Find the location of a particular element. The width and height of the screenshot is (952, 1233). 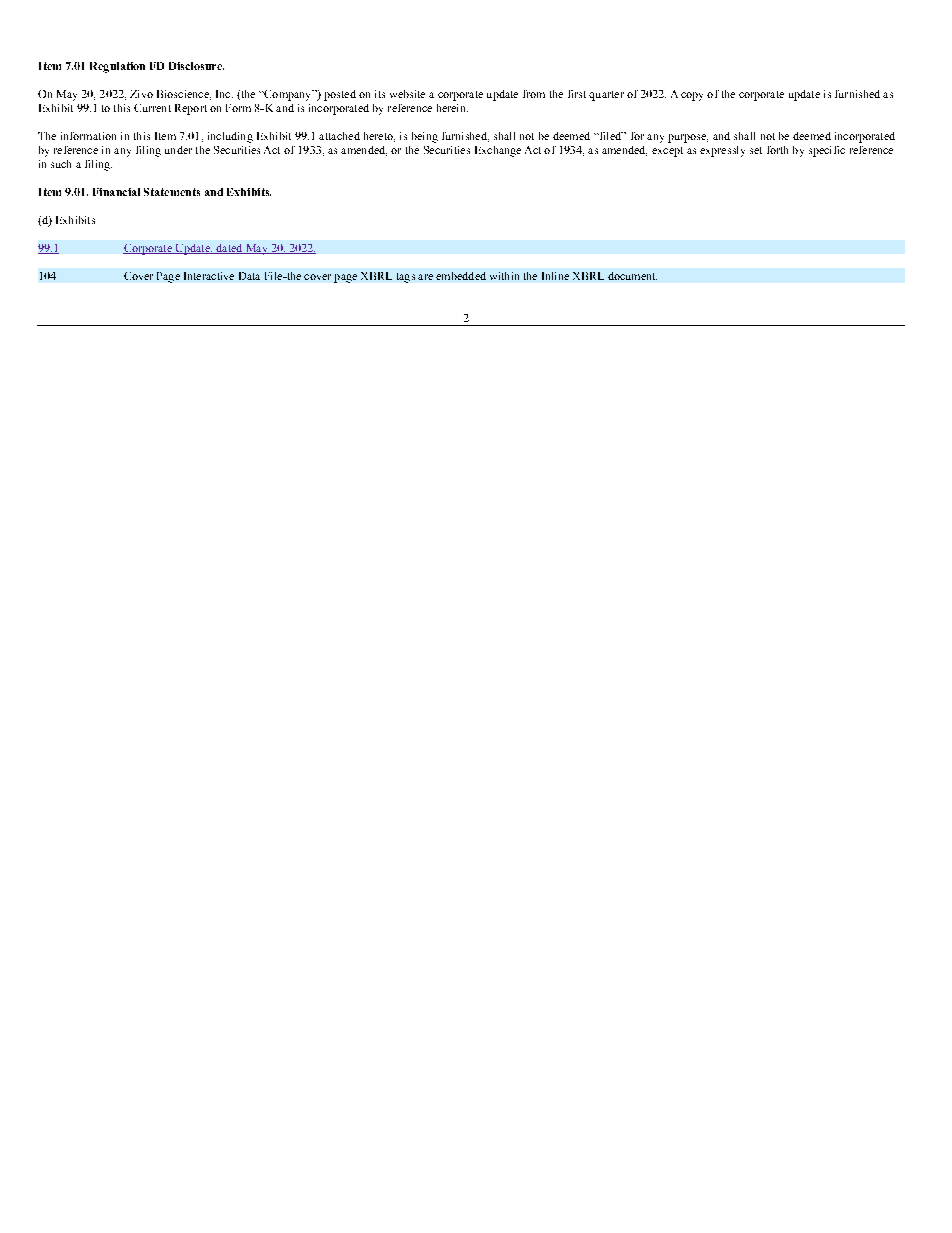

copy is located at coordinates (692, 96).
